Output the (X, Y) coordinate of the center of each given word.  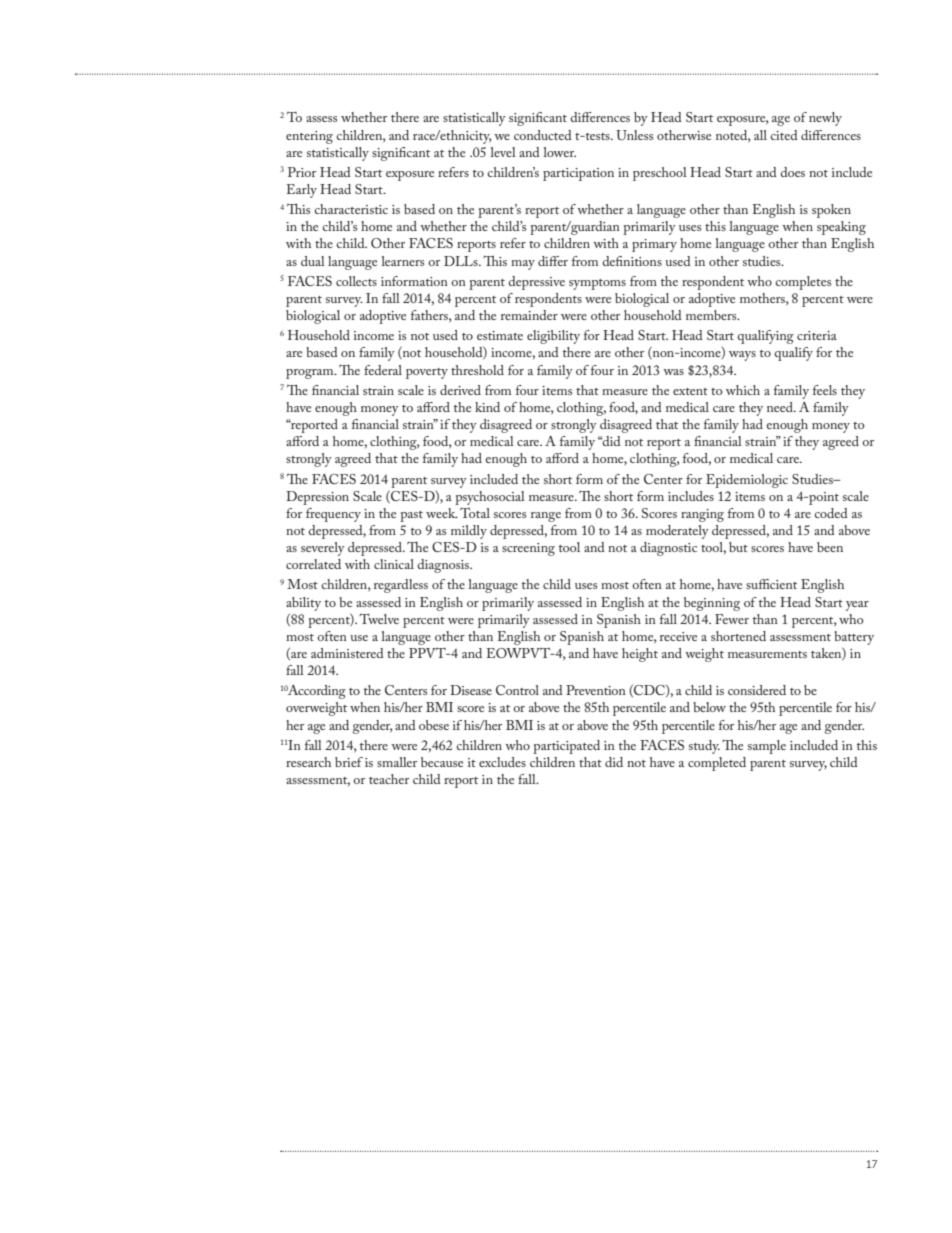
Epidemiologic (747, 481)
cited (784, 135)
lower (559, 152)
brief (349, 762)
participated (566, 747)
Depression (317, 498)
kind (487, 407)
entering (309, 137)
